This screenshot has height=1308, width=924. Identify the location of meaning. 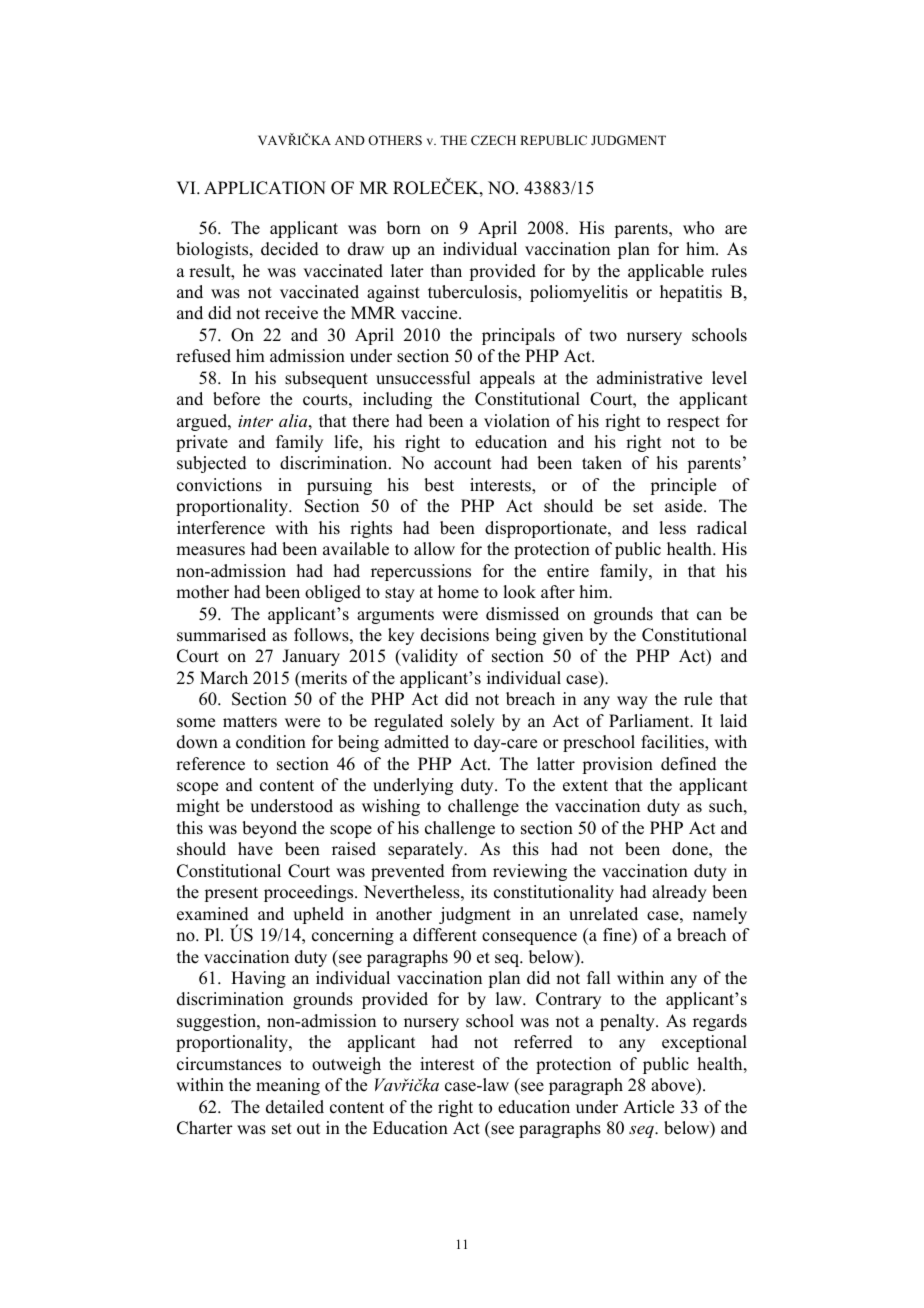
(288, 1086).
